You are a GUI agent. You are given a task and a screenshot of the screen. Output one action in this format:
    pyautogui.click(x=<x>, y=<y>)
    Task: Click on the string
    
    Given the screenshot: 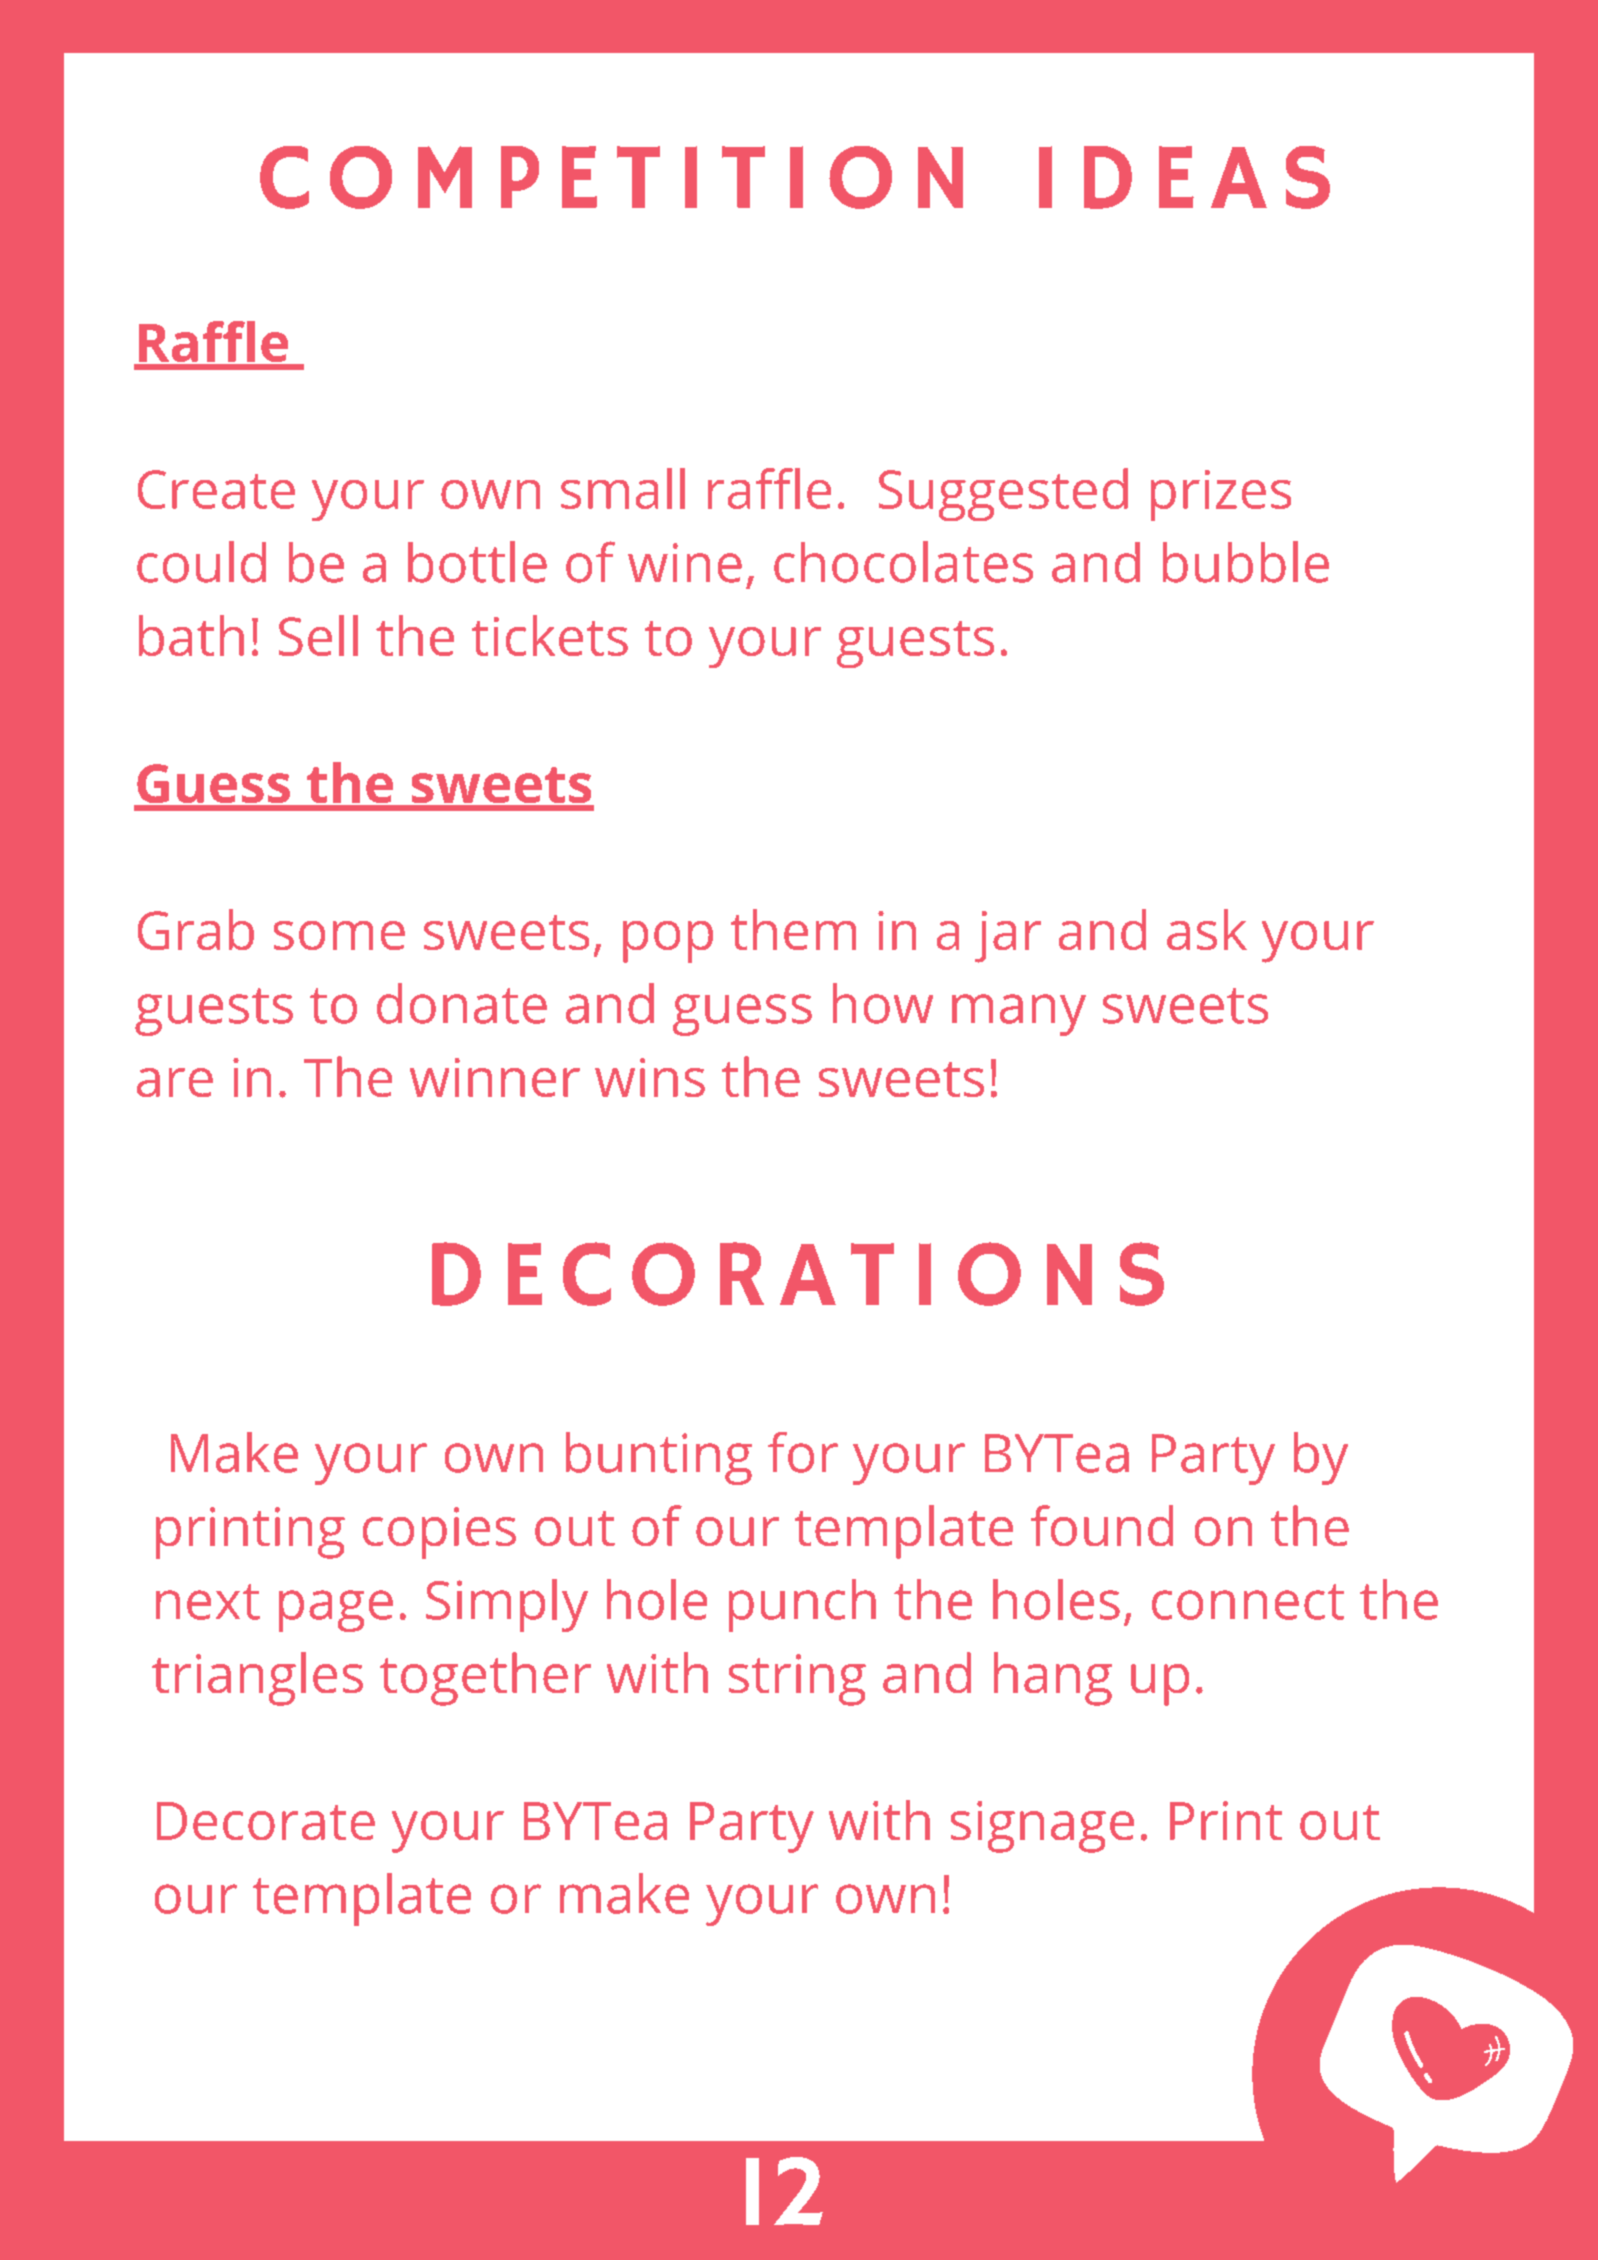 What is the action you would take?
    pyautogui.click(x=797, y=1680)
